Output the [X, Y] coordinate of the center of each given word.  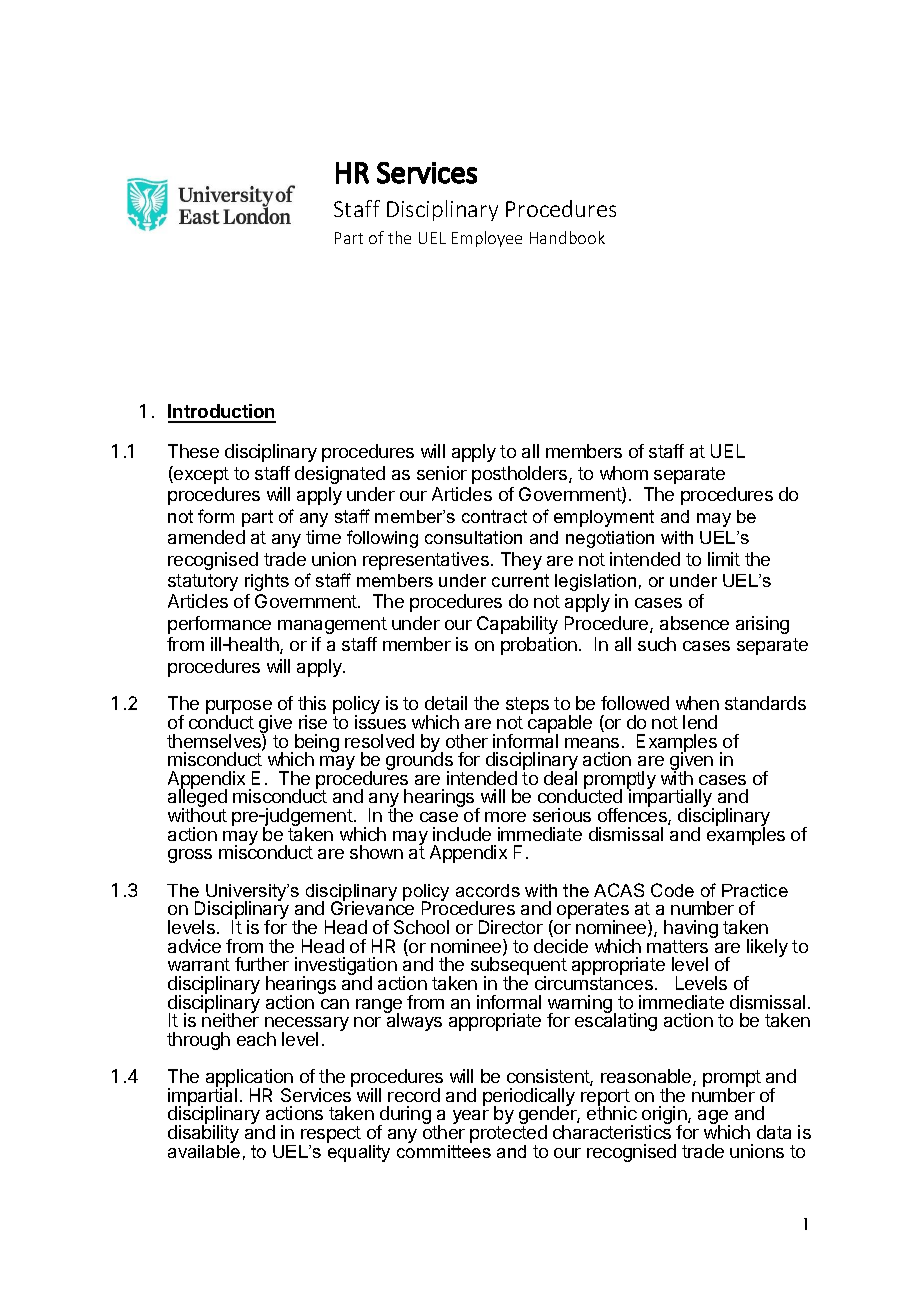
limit [724, 559]
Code [672, 890]
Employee [487, 239]
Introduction [222, 413]
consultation [473, 537]
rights [267, 582]
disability [203, 1135]
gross [190, 856]
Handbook [567, 237]
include [462, 834]
